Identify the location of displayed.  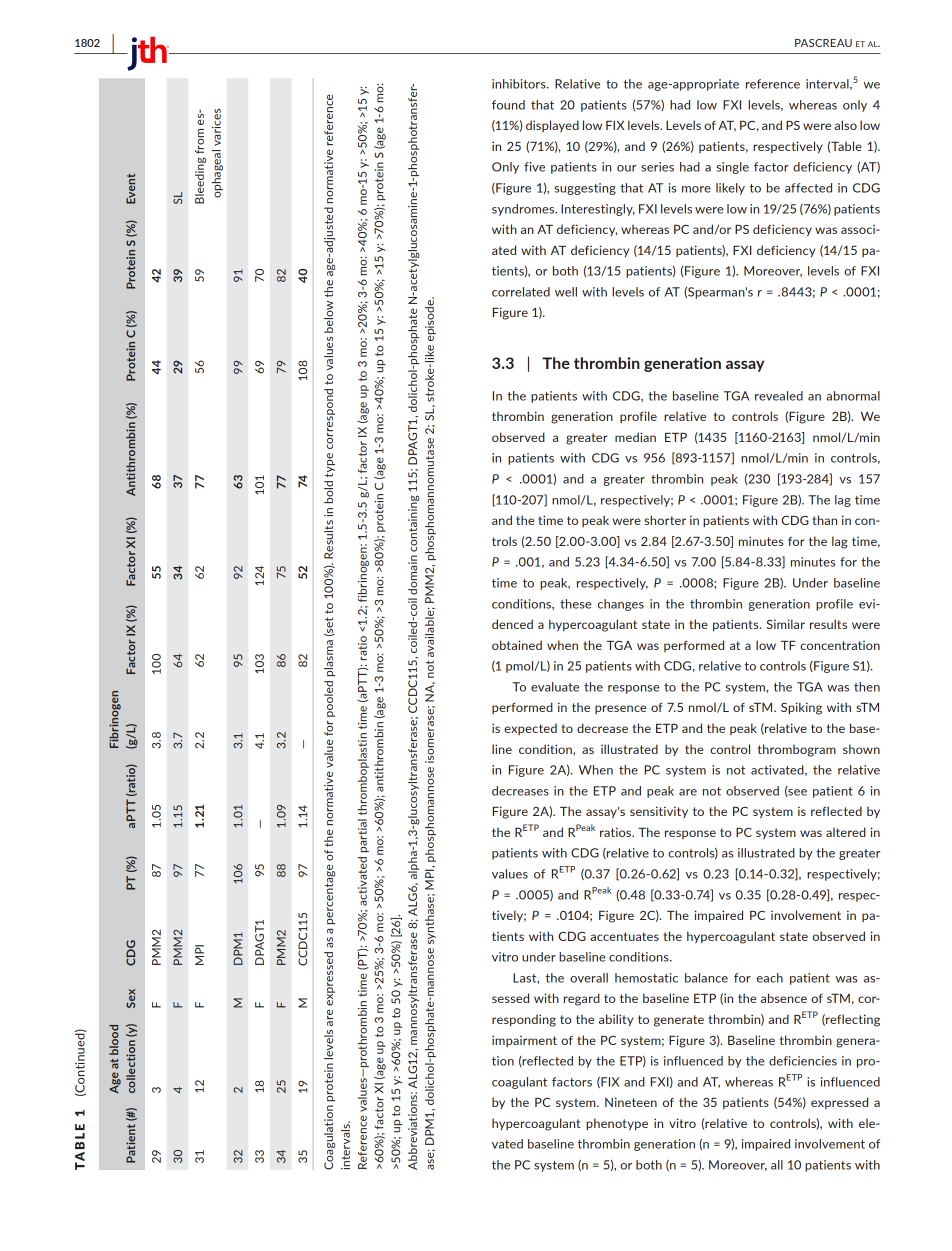
(552, 126).
